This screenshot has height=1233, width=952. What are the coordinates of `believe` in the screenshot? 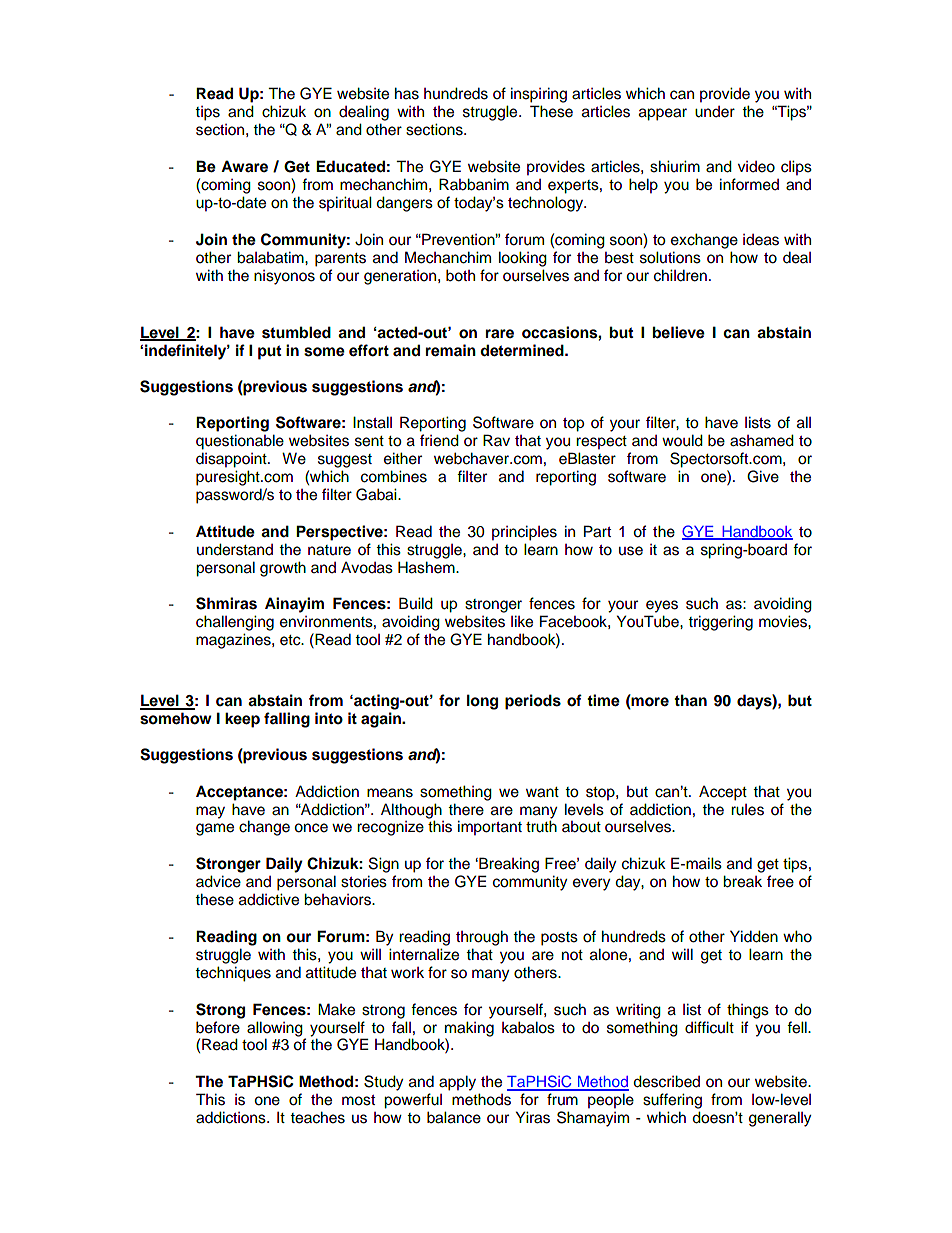 It's located at (679, 332).
